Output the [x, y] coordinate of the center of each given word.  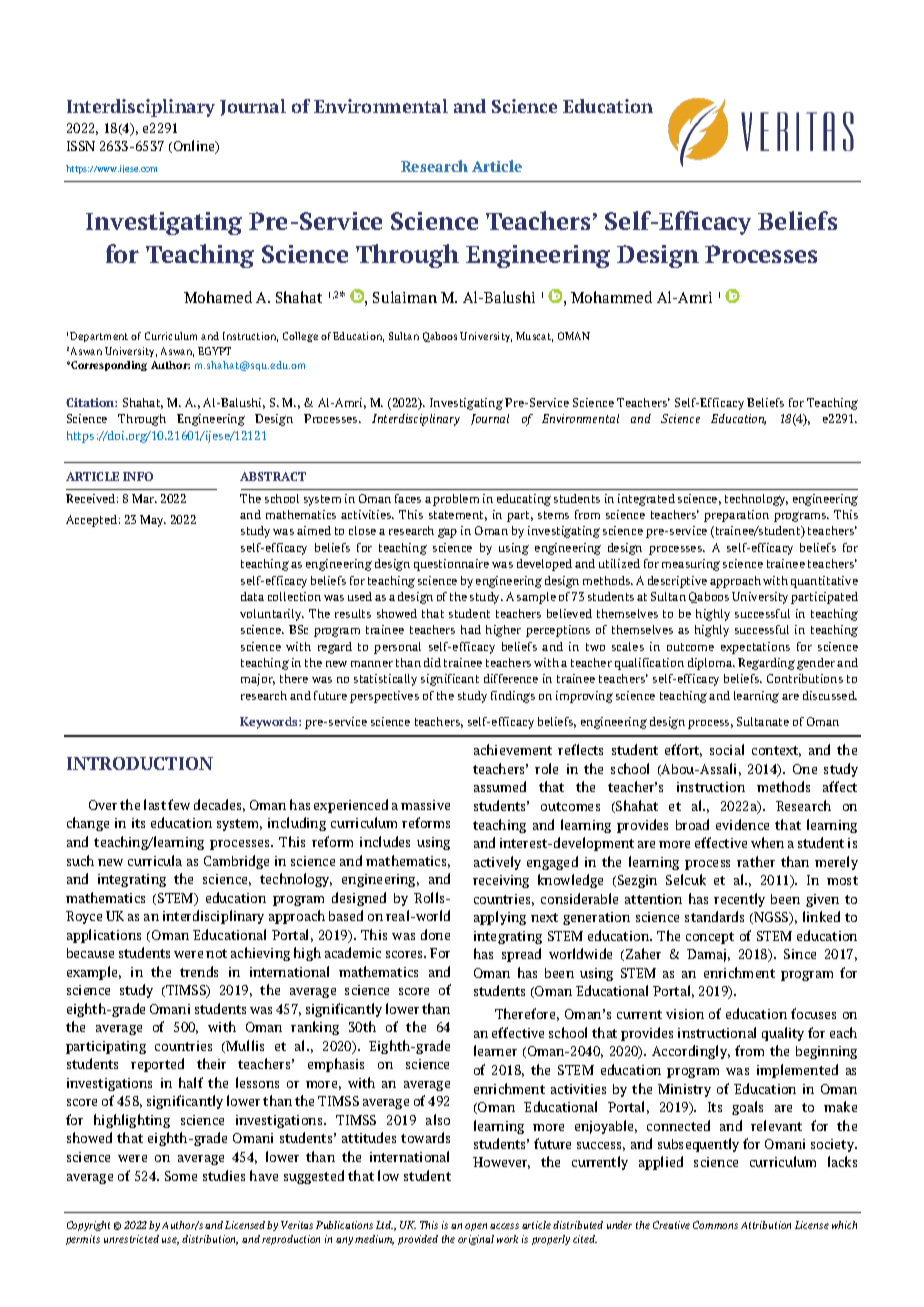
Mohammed [611, 297]
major [258, 680]
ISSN [81, 146]
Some [181, 1176]
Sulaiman [405, 297]
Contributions [805, 678]
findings [513, 697]
